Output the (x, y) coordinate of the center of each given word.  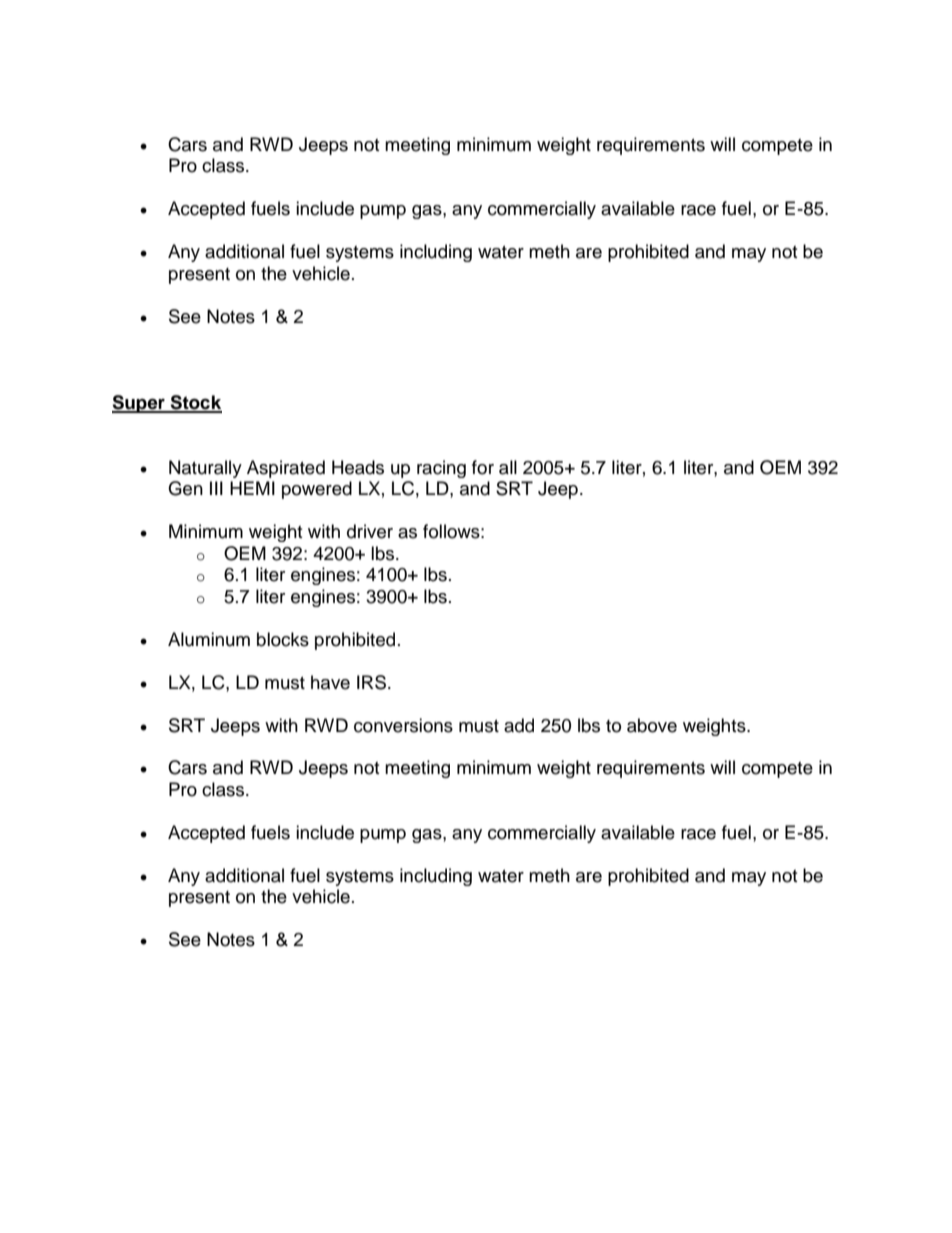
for (483, 467)
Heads (358, 467)
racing (441, 469)
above (652, 725)
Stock (195, 403)
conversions (403, 725)
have (330, 682)
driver (370, 531)
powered (317, 490)
